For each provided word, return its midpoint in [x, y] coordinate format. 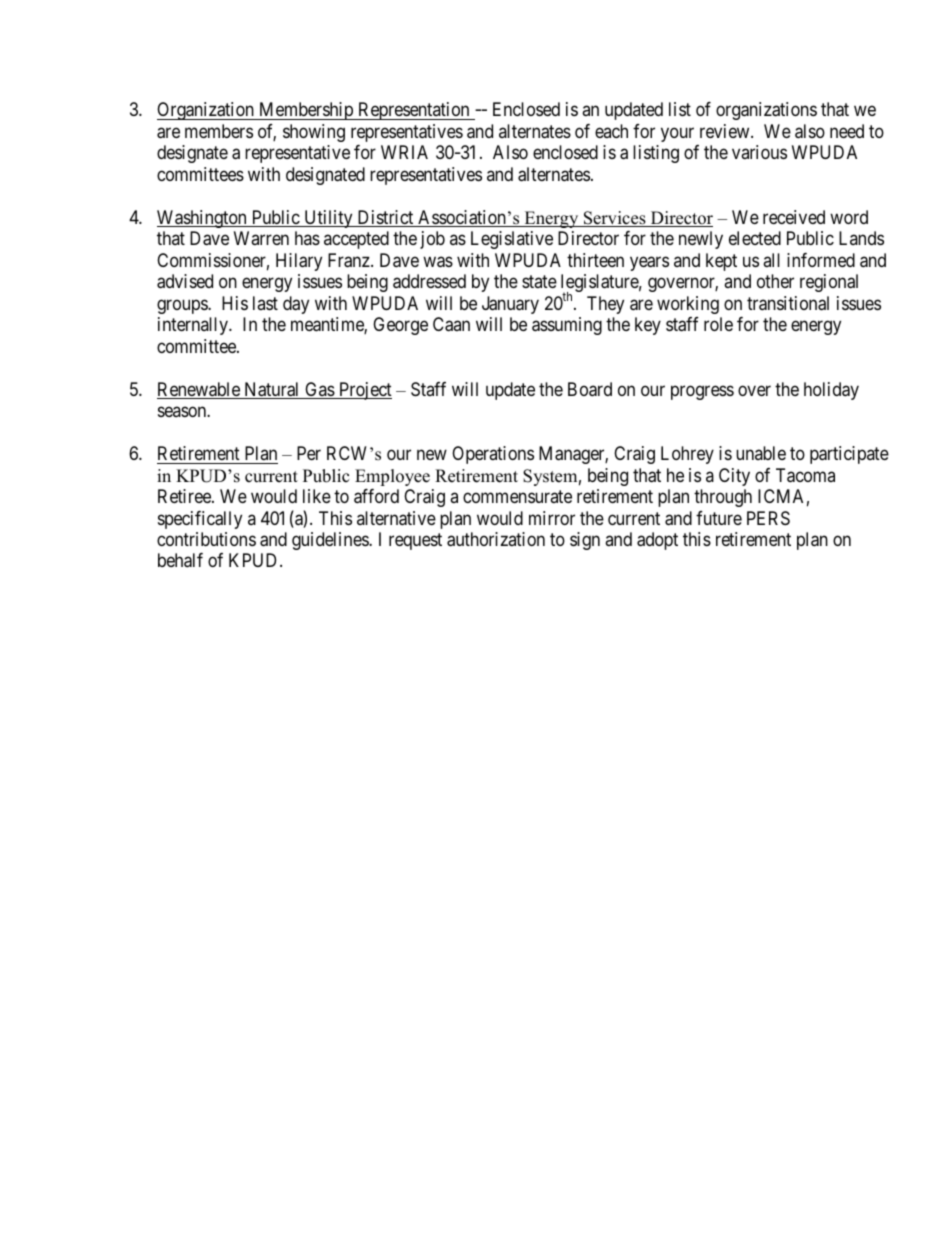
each [611, 131]
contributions [206, 539]
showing [314, 133]
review [726, 131]
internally [194, 326]
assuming [567, 326]
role [718, 324]
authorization [496, 539]
